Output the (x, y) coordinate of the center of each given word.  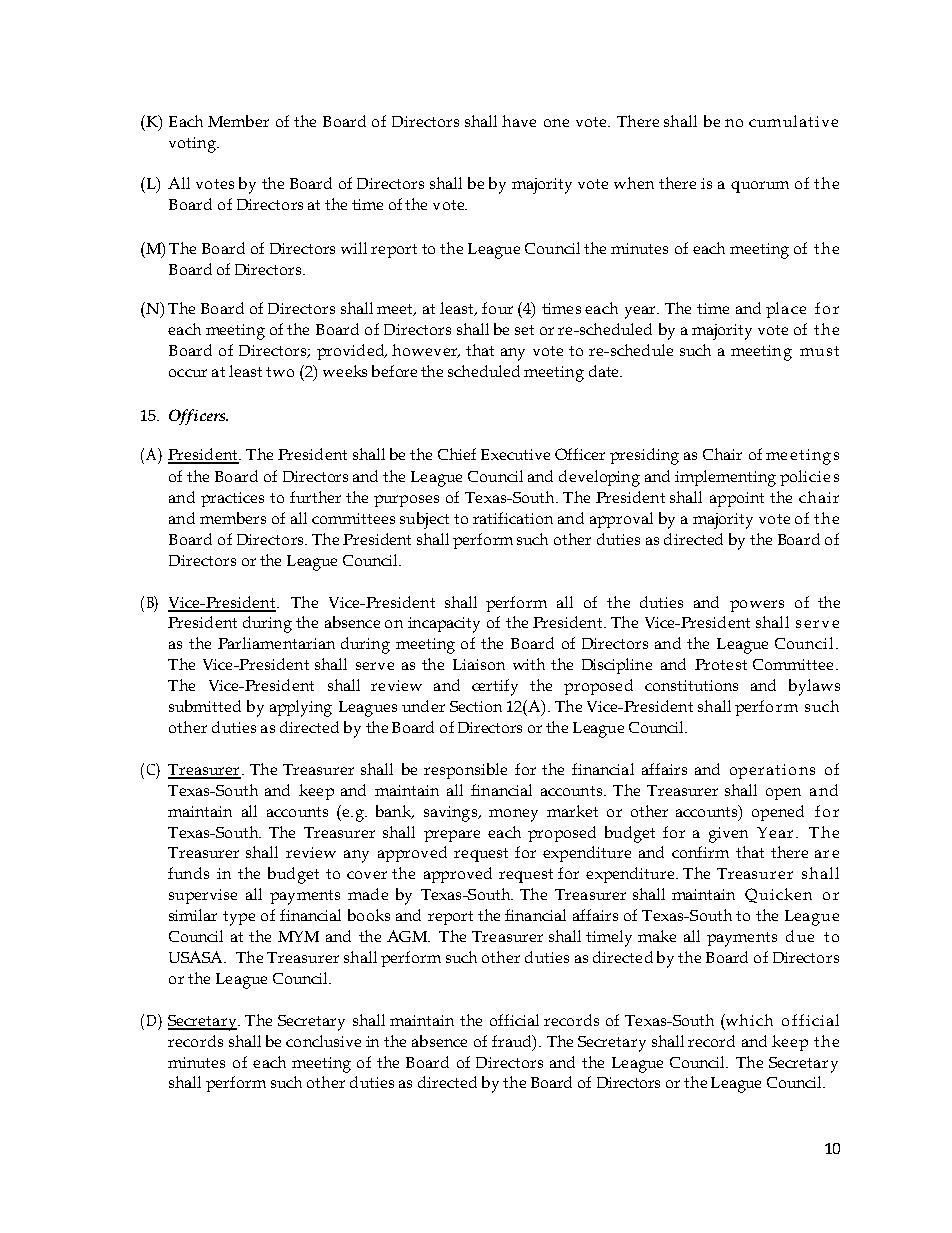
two (280, 372)
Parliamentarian (276, 643)
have (519, 121)
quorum (760, 187)
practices (232, 499)
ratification (513, 518)
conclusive (323, 1041)
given (728, 835)
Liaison (479, 664)
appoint (737, 499)
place (786, 310)
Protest (721, 664)
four (497, 308)
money (513, 815)
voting (193, 145)
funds (188, 873)
